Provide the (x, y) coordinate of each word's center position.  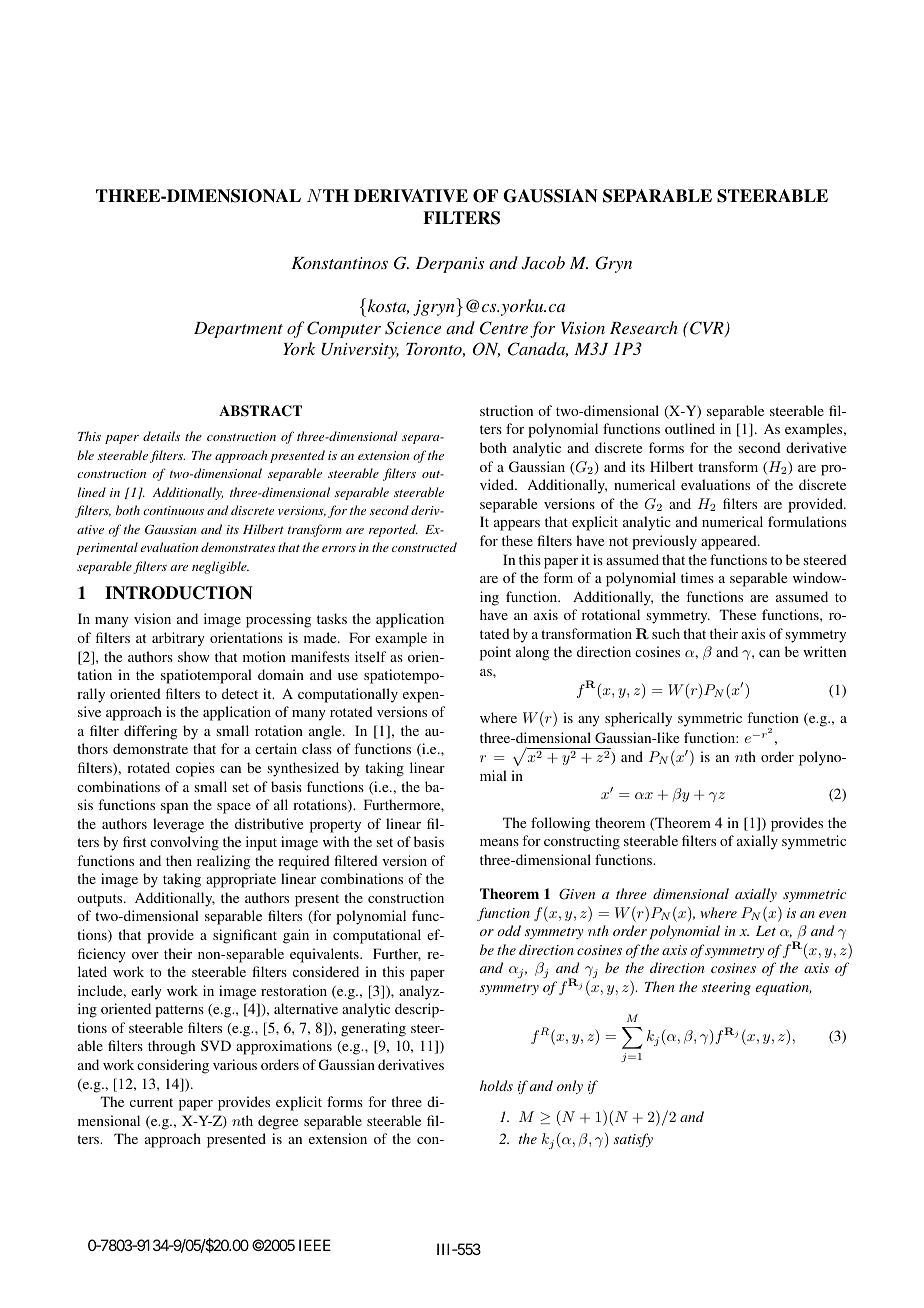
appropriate (241, 880)
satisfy (633, 1140)
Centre (504, 328)
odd (509, 930)
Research (644, 327)
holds (496, 1085)
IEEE (315, 1245)
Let (766, 931)
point (495, 653)
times (697, 577)
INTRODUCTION (179, 593)
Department (238, 330)
